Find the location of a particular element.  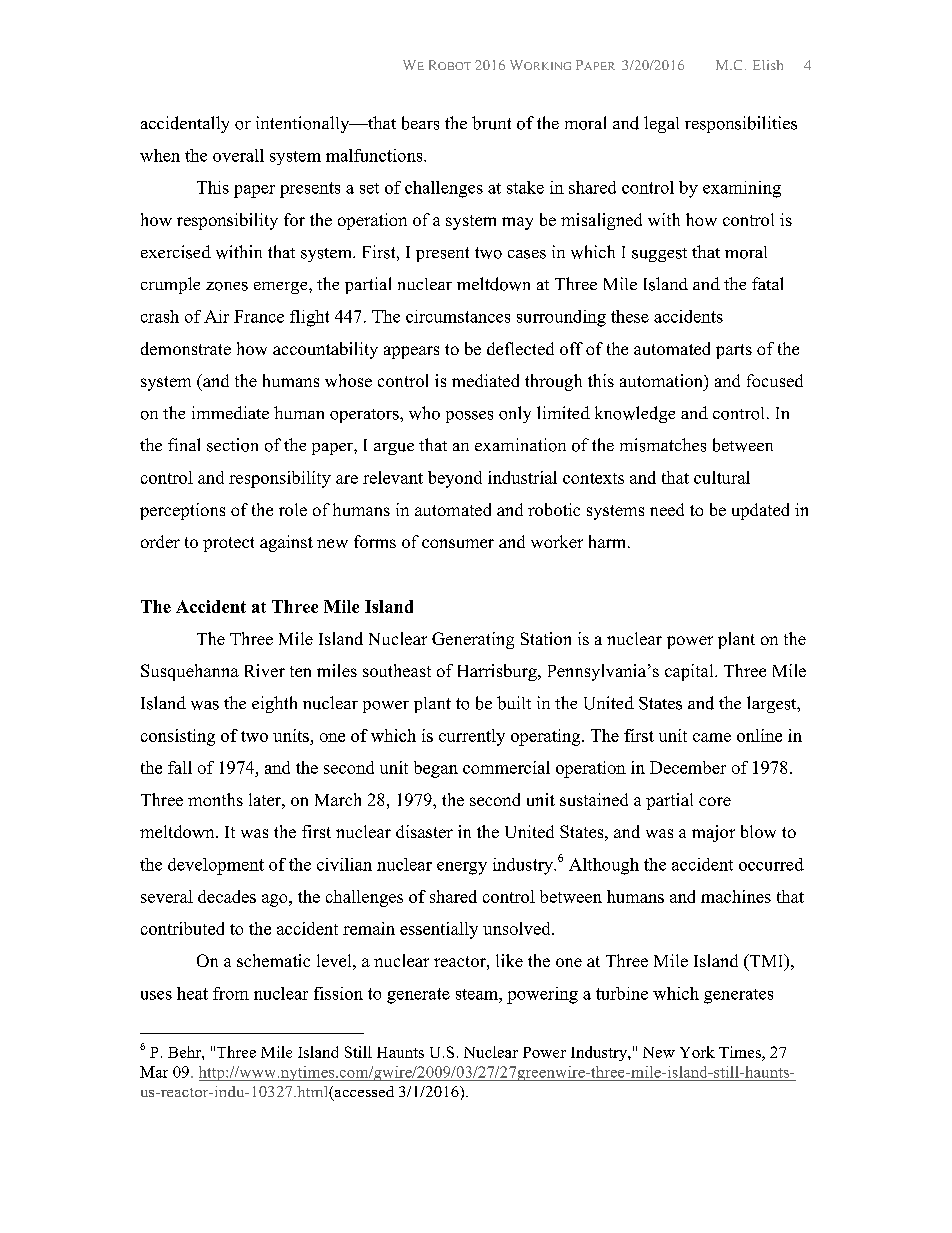

protect is located at coordinates (228, 544).
